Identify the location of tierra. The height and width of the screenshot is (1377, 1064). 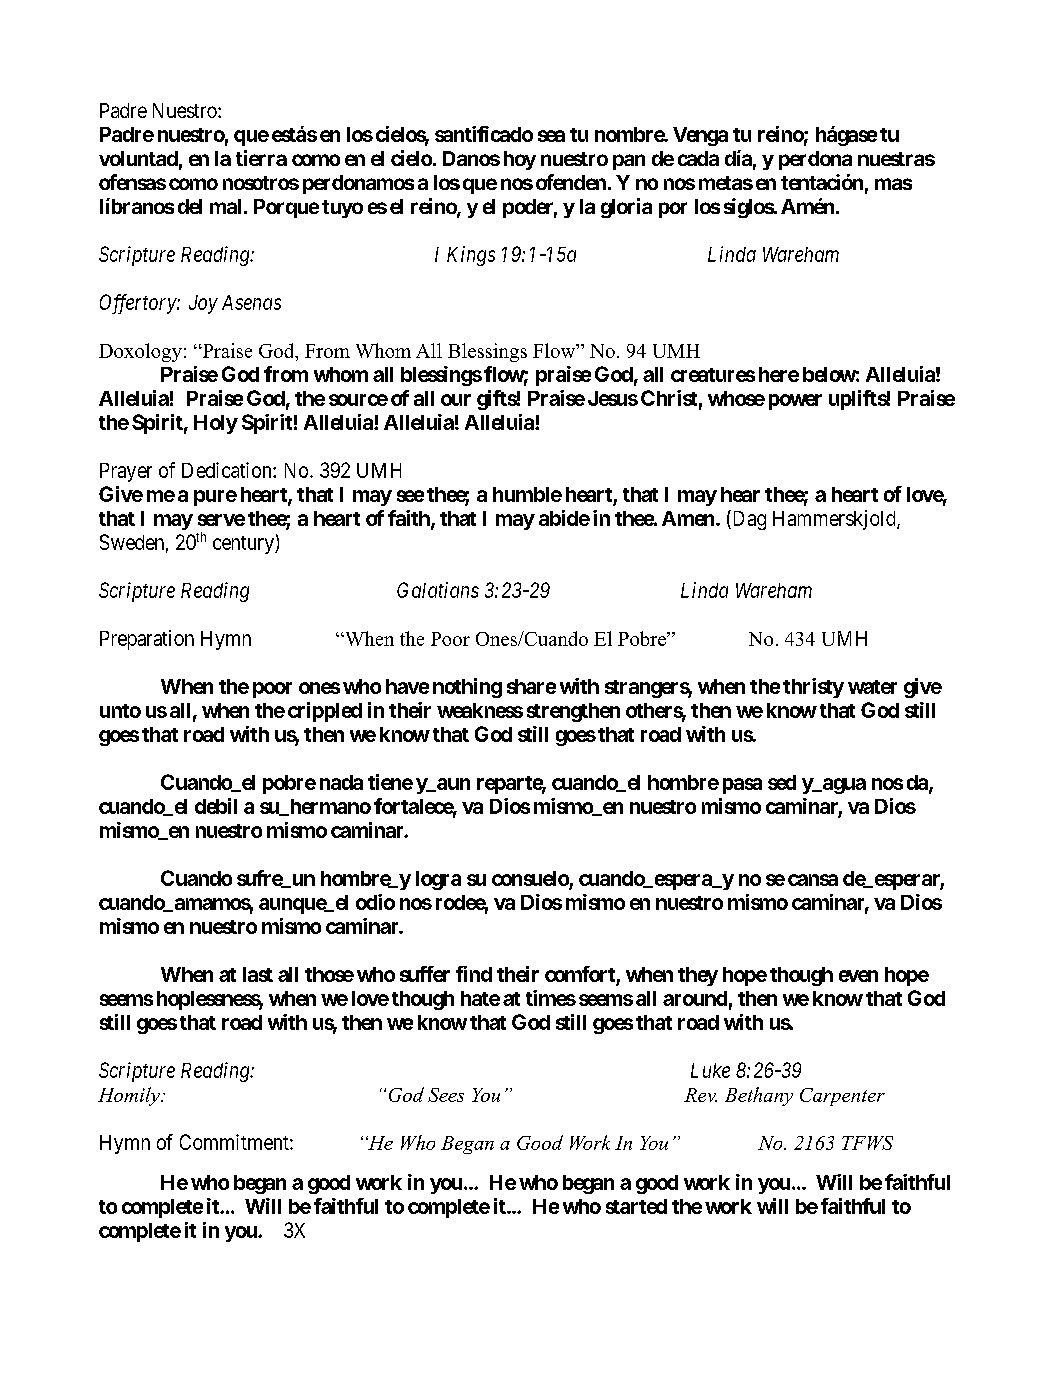
(261, 158).
